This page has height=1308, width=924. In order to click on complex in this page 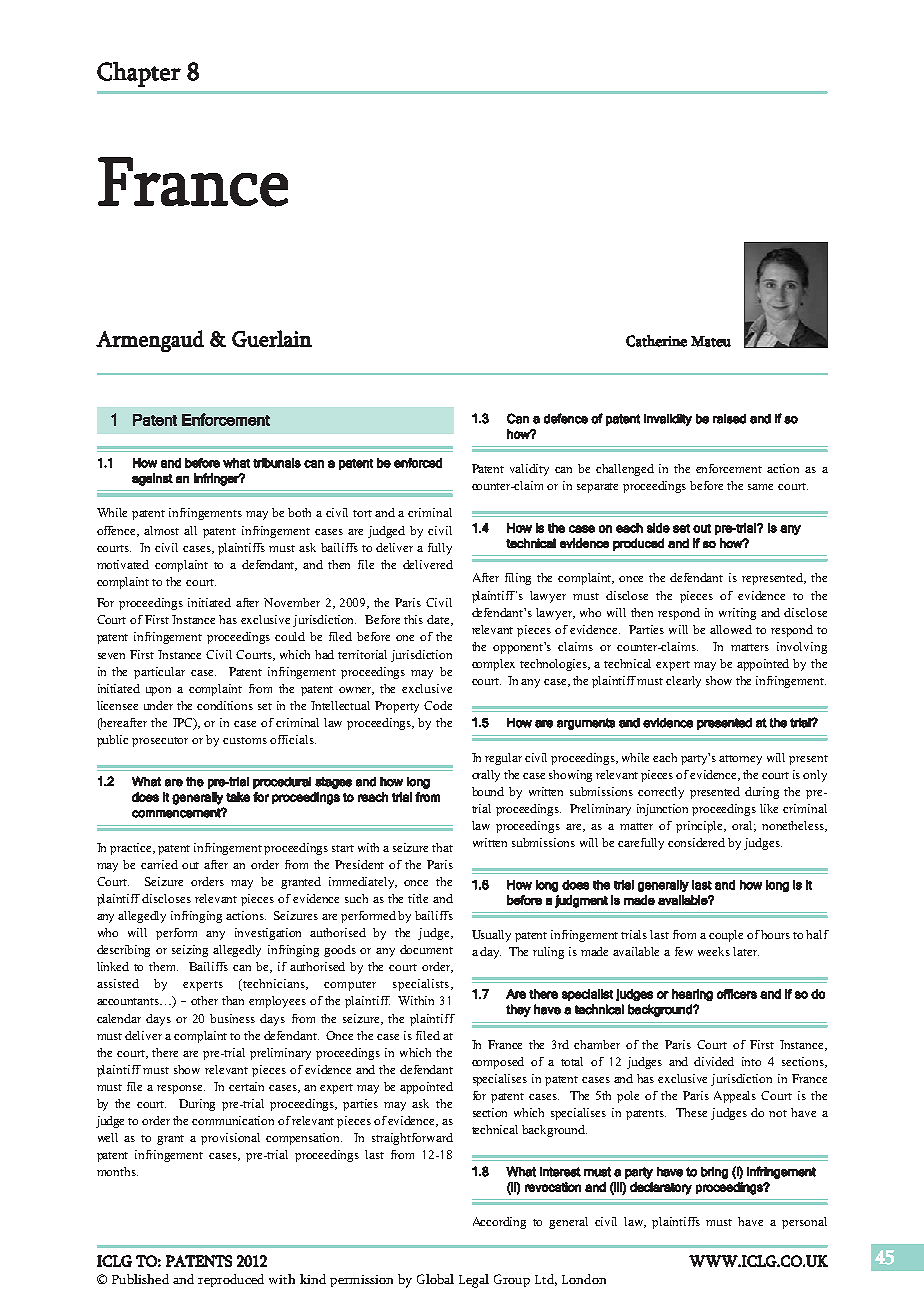, I will do `click(493, 665)`.
